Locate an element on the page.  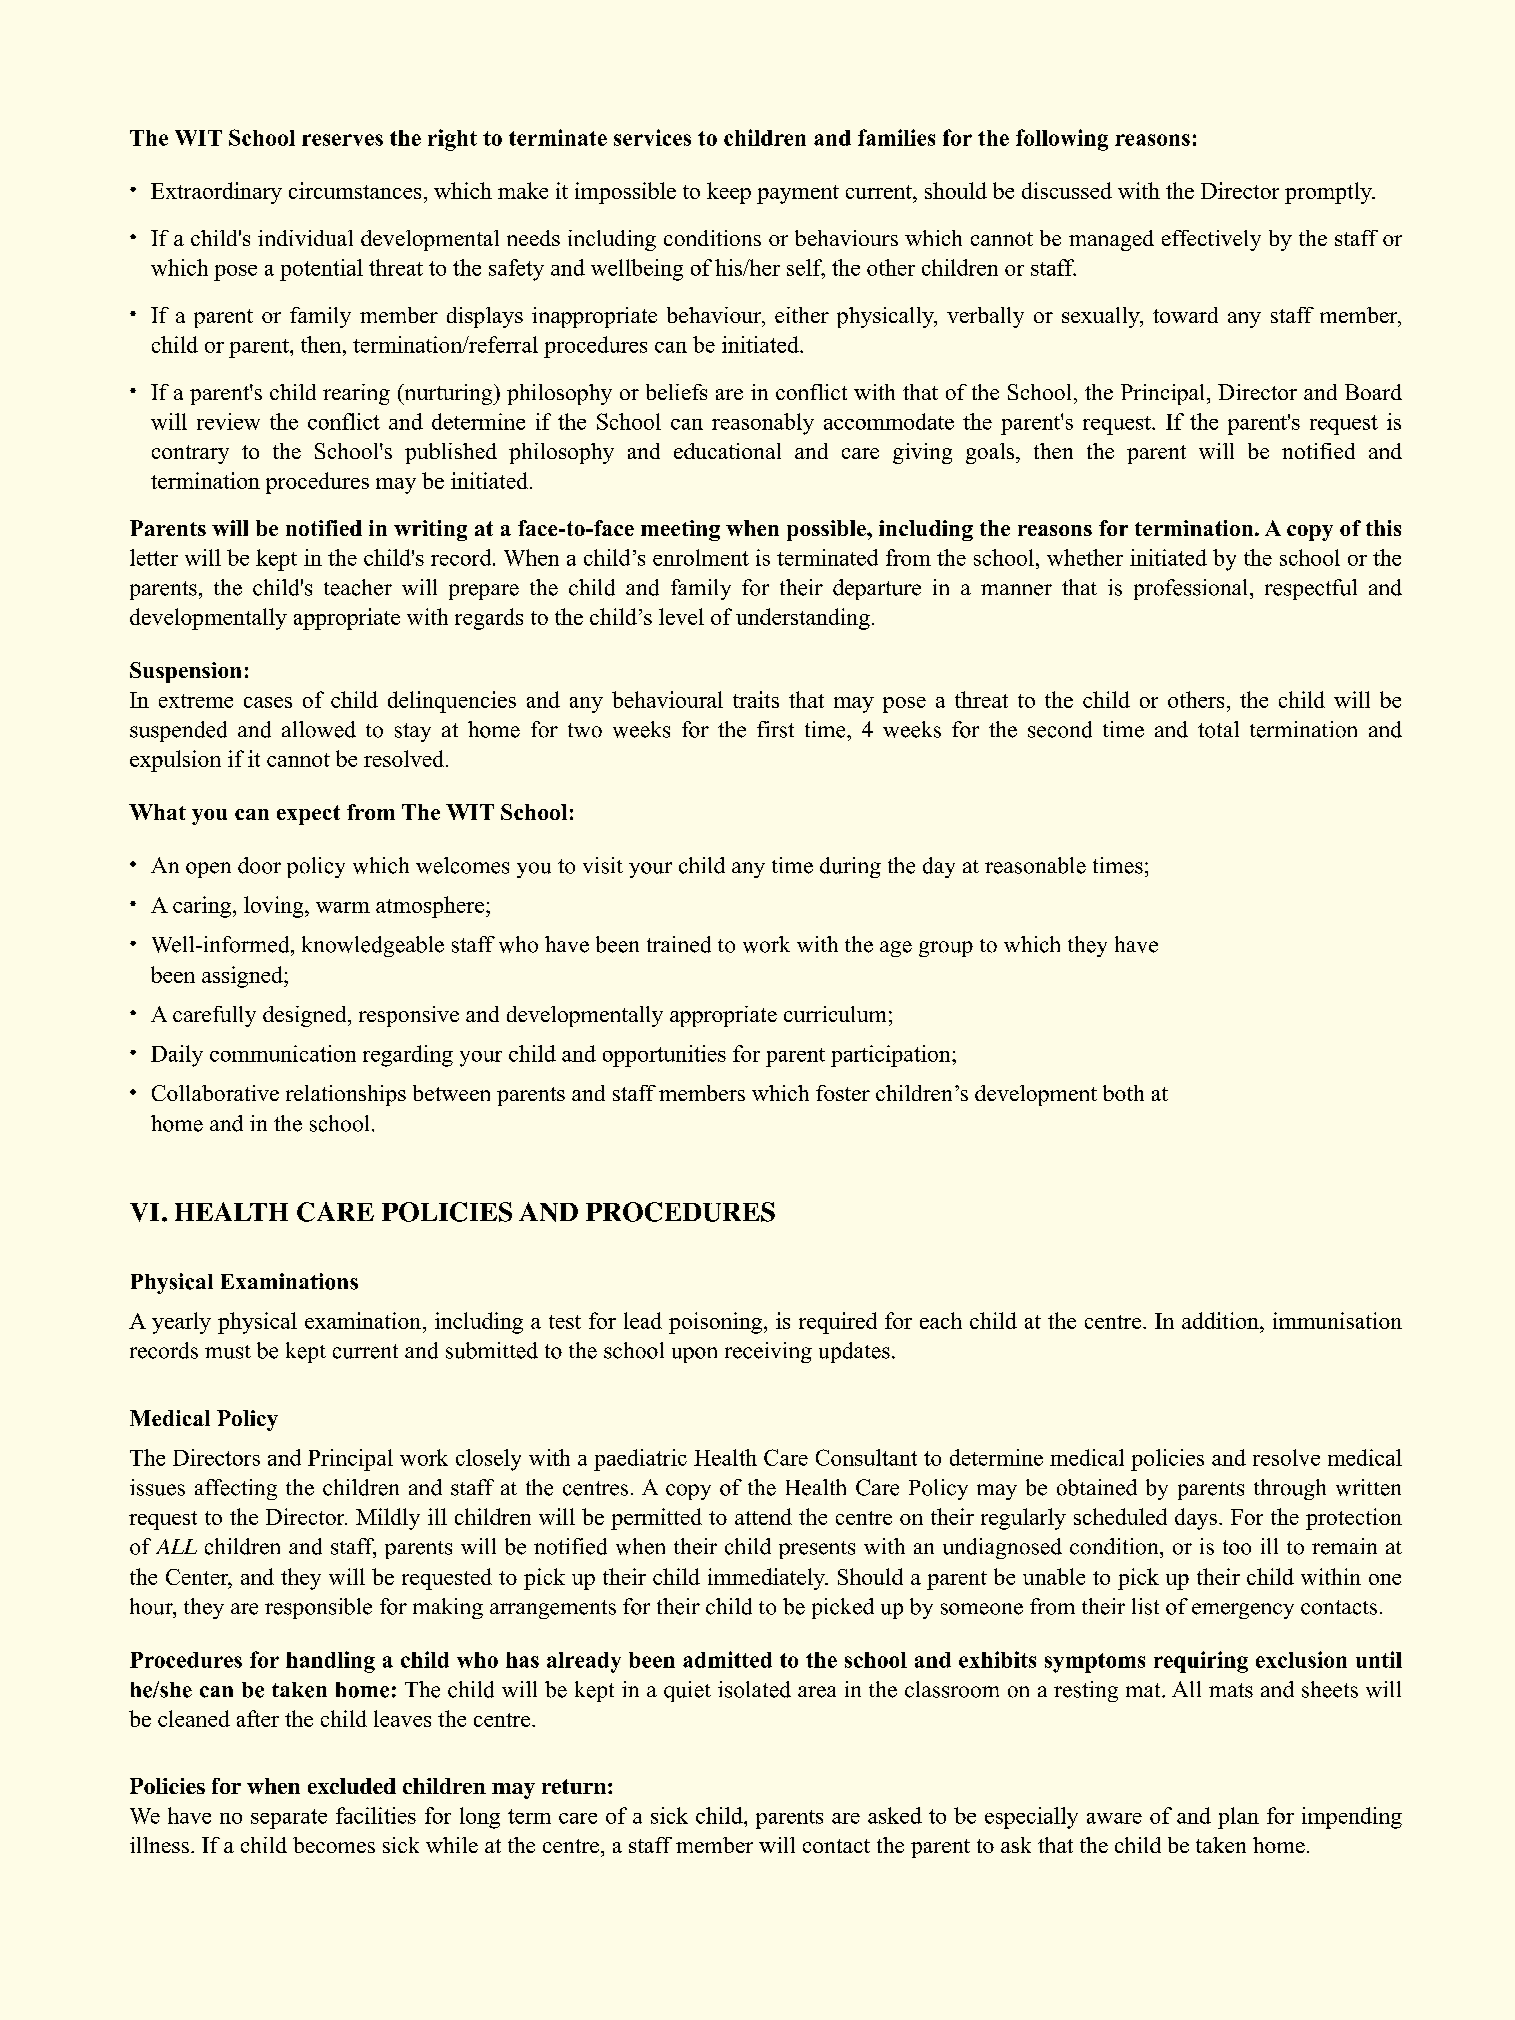
addition is located at coordinates (1221, 1320).
